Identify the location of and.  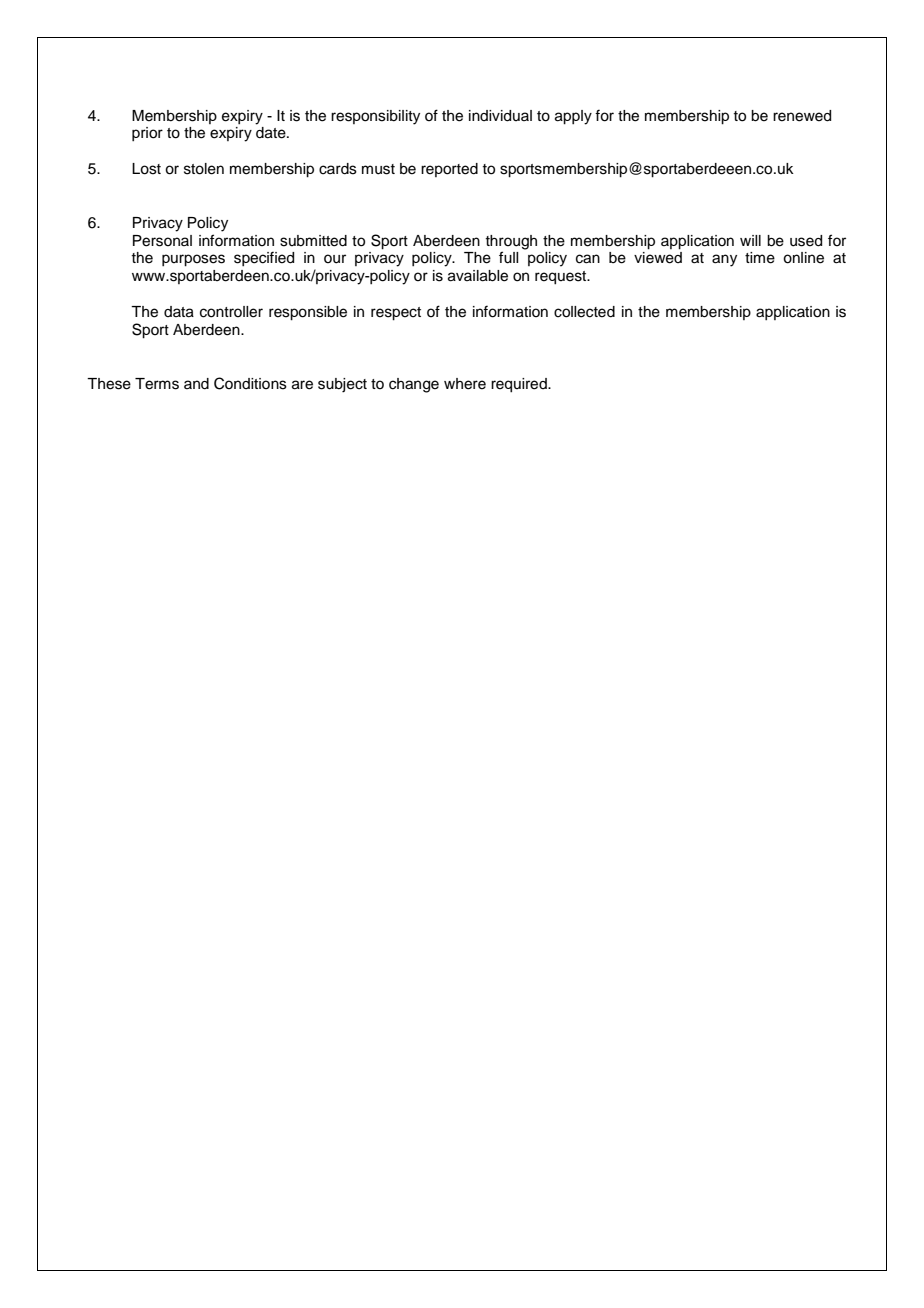
(196, 384).
